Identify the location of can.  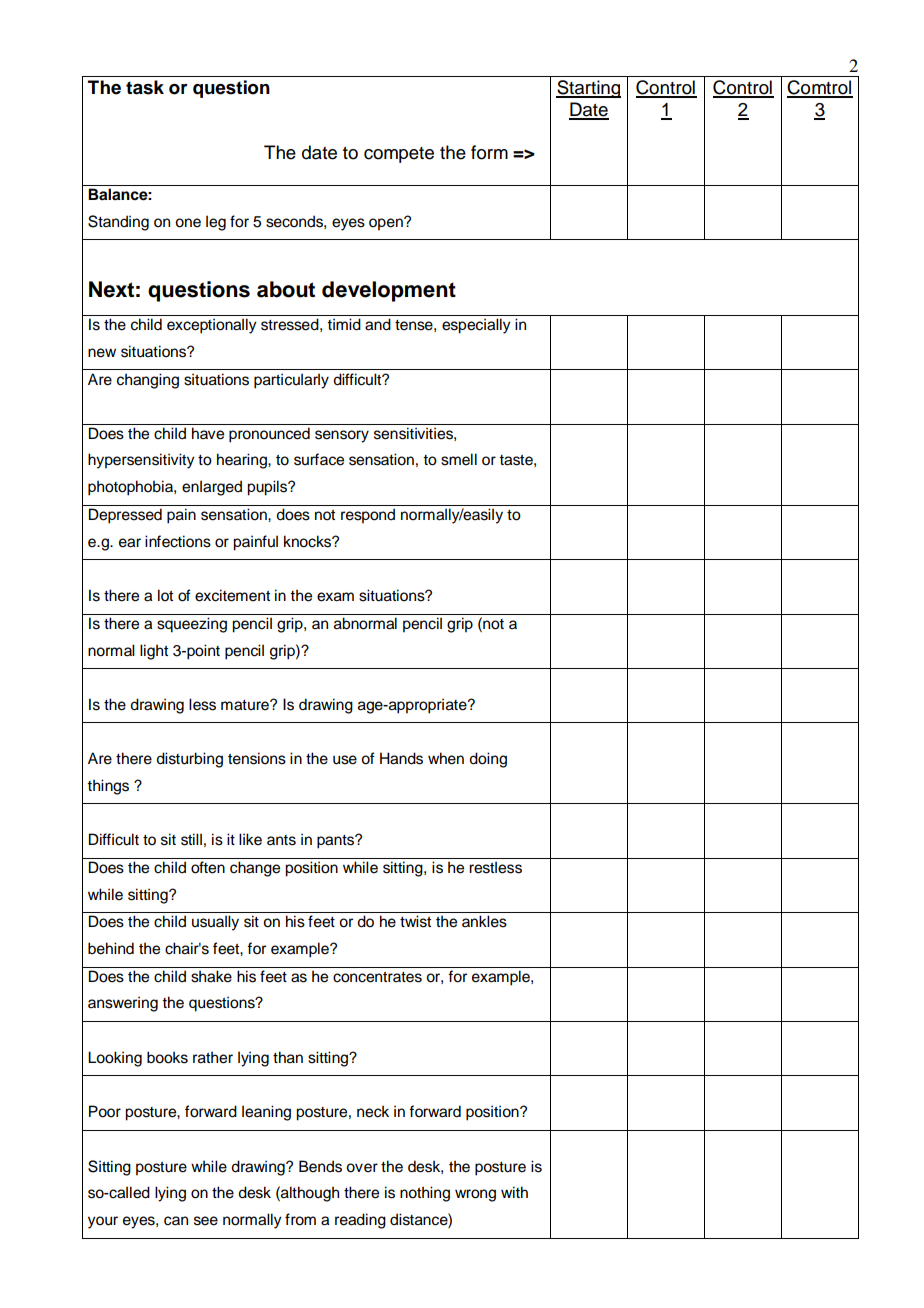
(176, 1221).
